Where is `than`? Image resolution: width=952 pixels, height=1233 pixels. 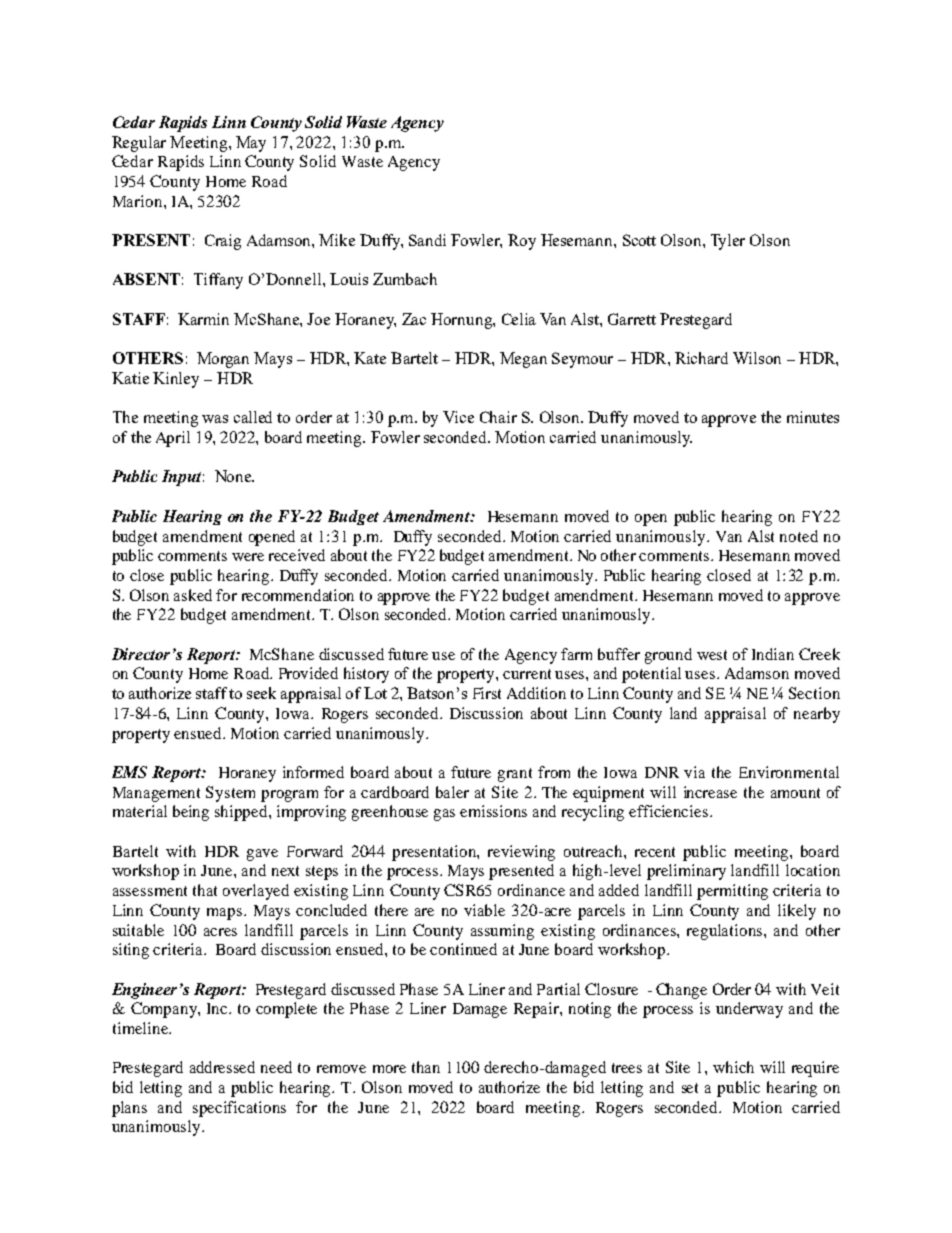
than is located at coordinates (426, 1067).
